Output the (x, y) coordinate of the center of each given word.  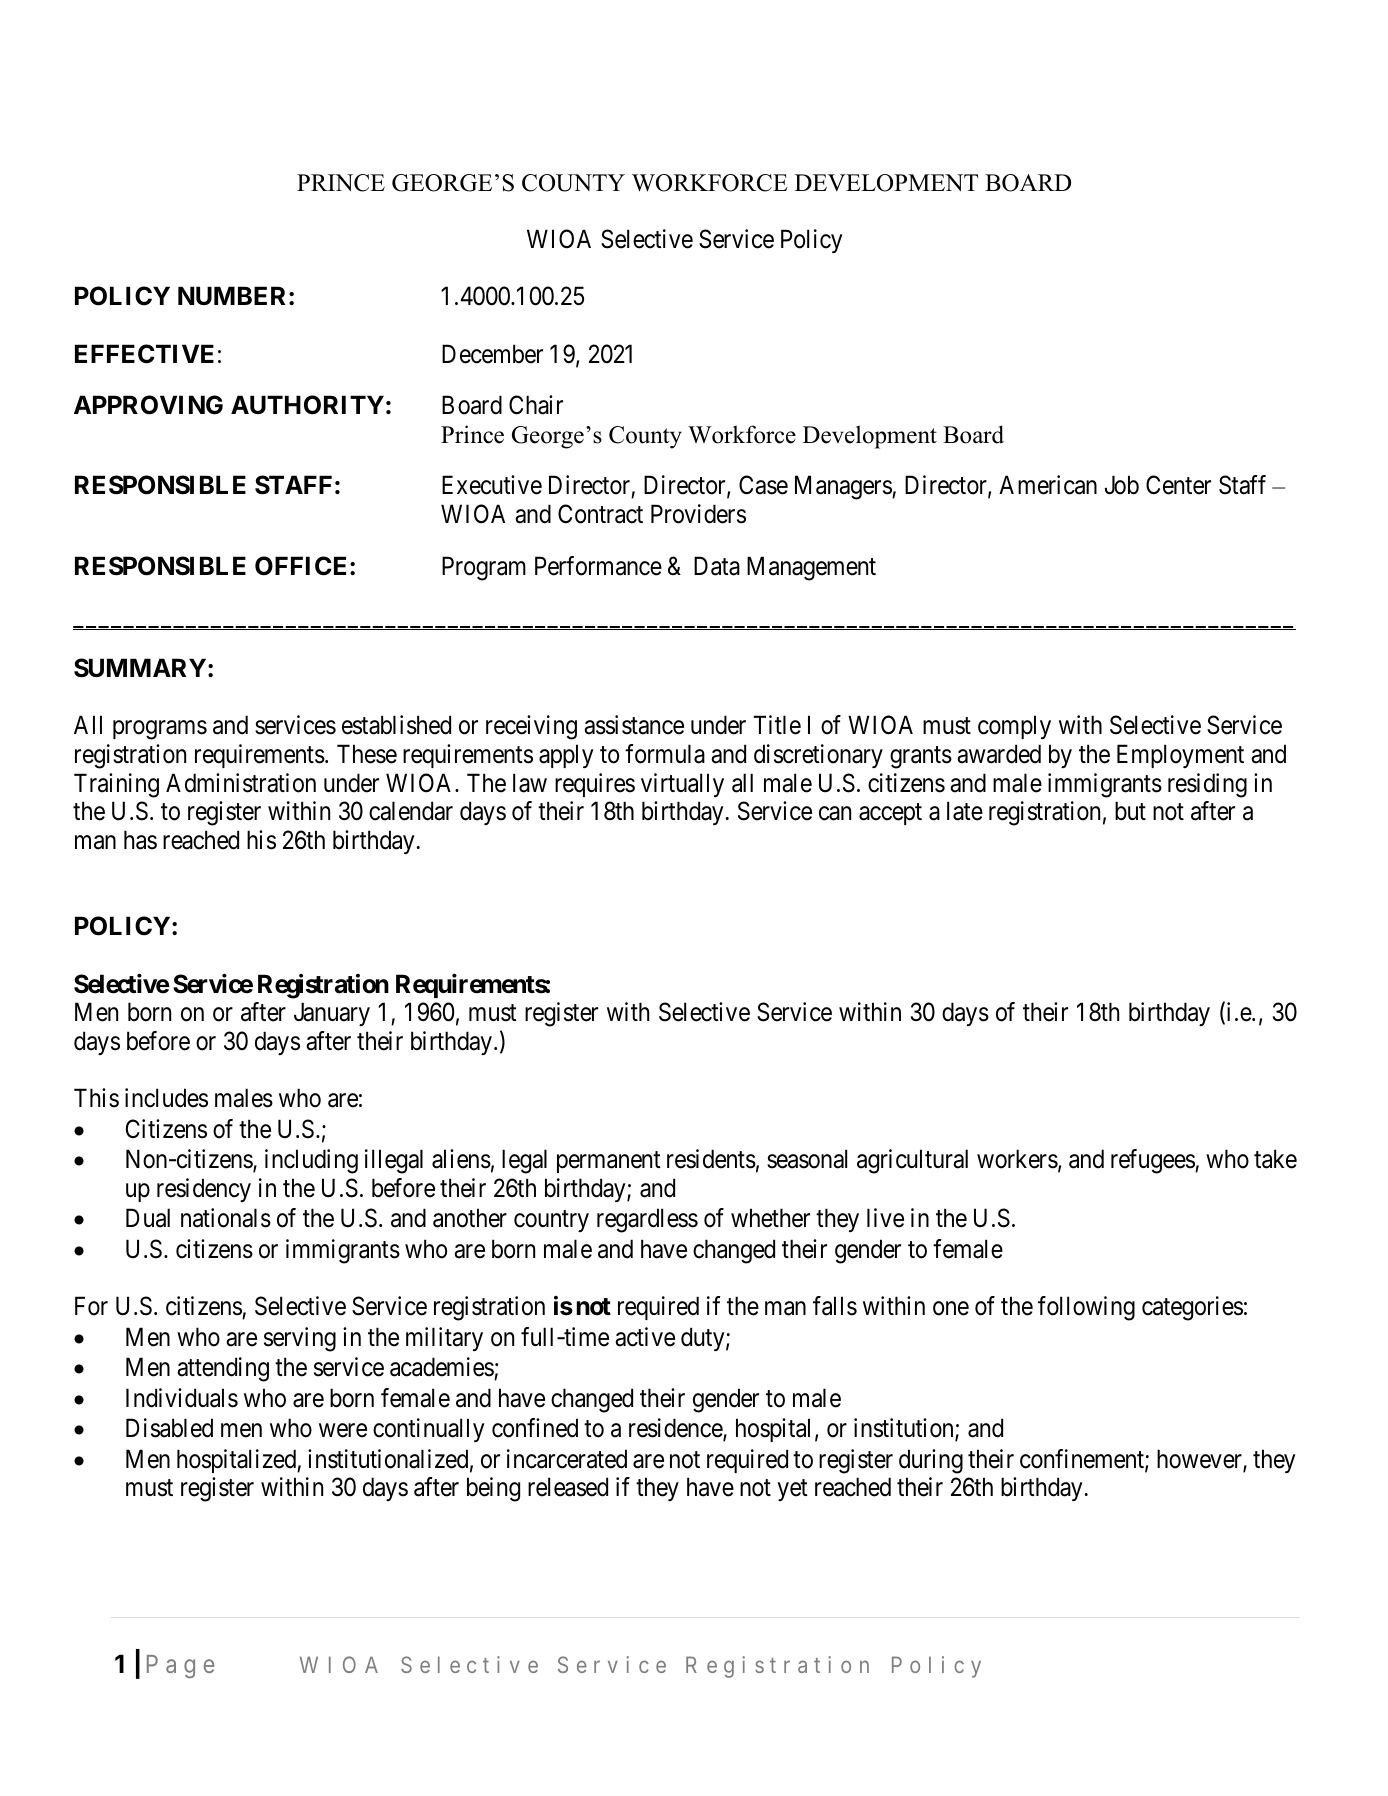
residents (711, 1159)
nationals (226, 1218)
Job (1122, 485)
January (332, 1014)
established (396, 725)
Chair (536, 405)
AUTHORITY (307, 405)
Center (1178, 485)
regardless (647, 1220)
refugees (1153, 1161)
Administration (241, 783)
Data (717, 566)
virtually (682, 785)
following (1086, 1308)
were (343, 1431)
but (1130, 811)
